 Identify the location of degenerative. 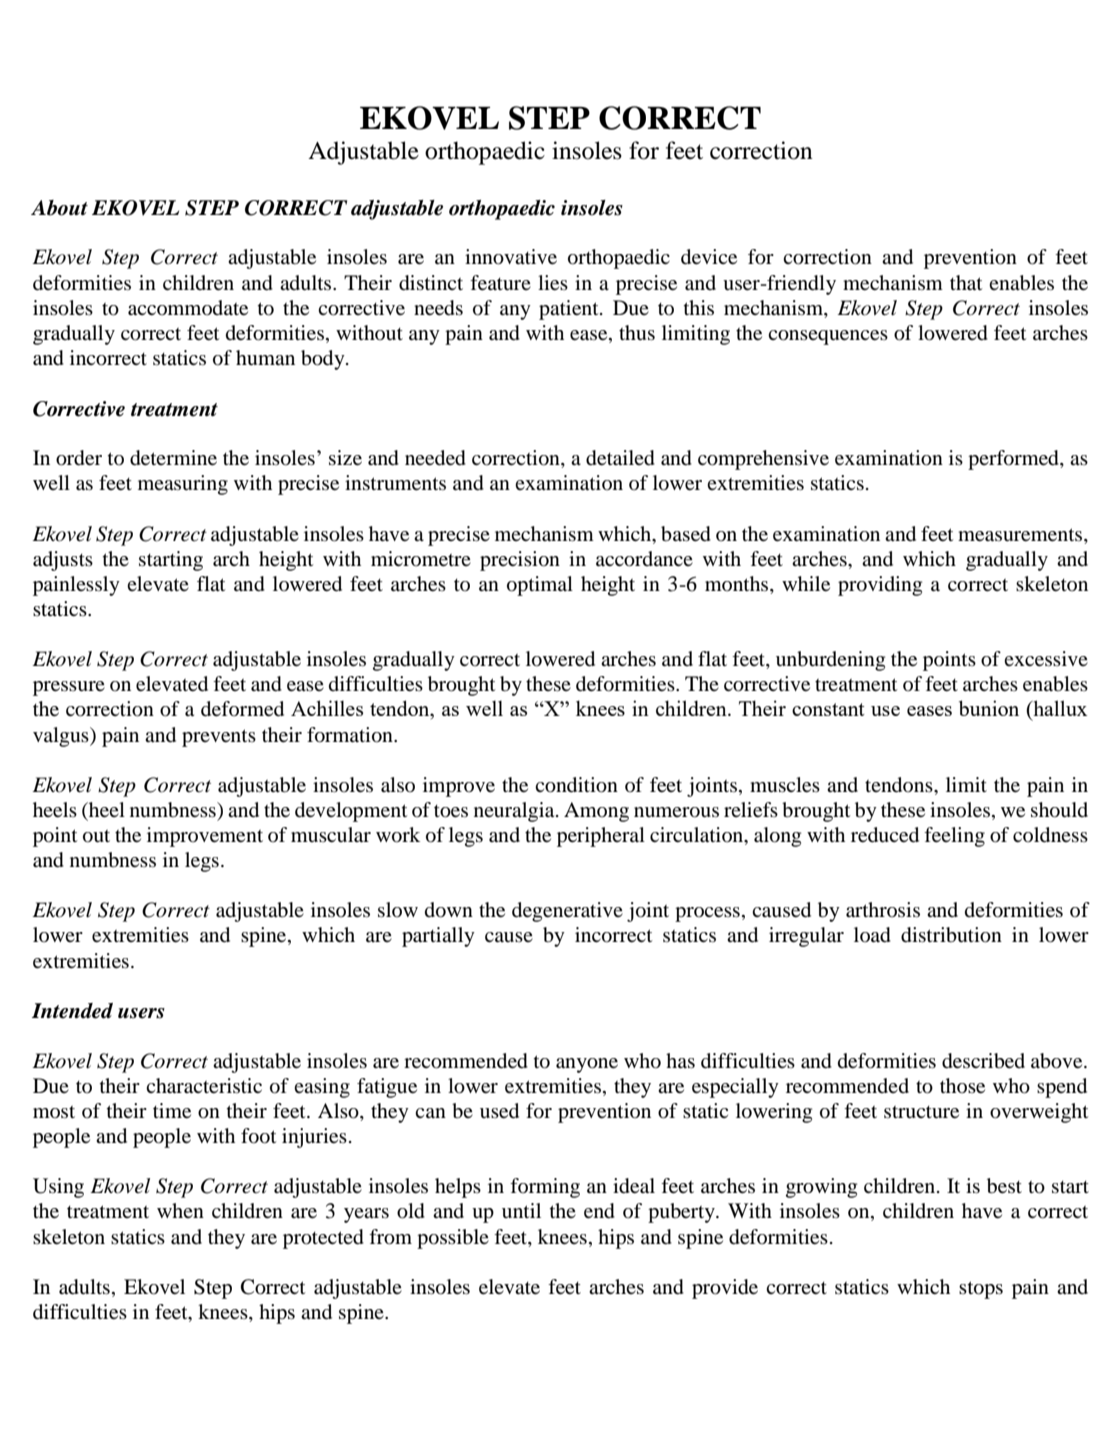
(567, 912).
